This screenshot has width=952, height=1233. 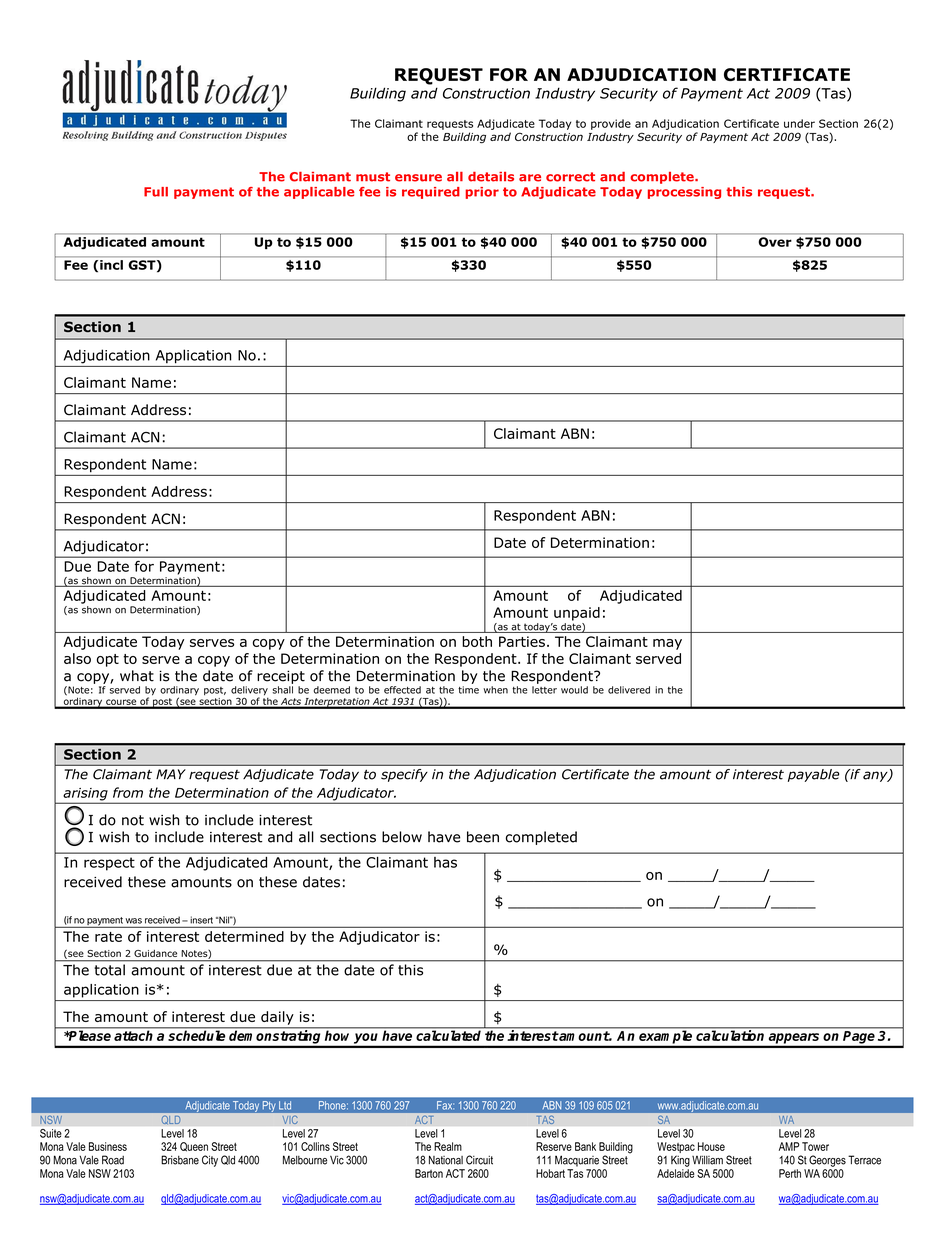 What do you see at coordinates (108, 1146) in the screenshot?
I see `Business` at bounding box center [108, 1146].
